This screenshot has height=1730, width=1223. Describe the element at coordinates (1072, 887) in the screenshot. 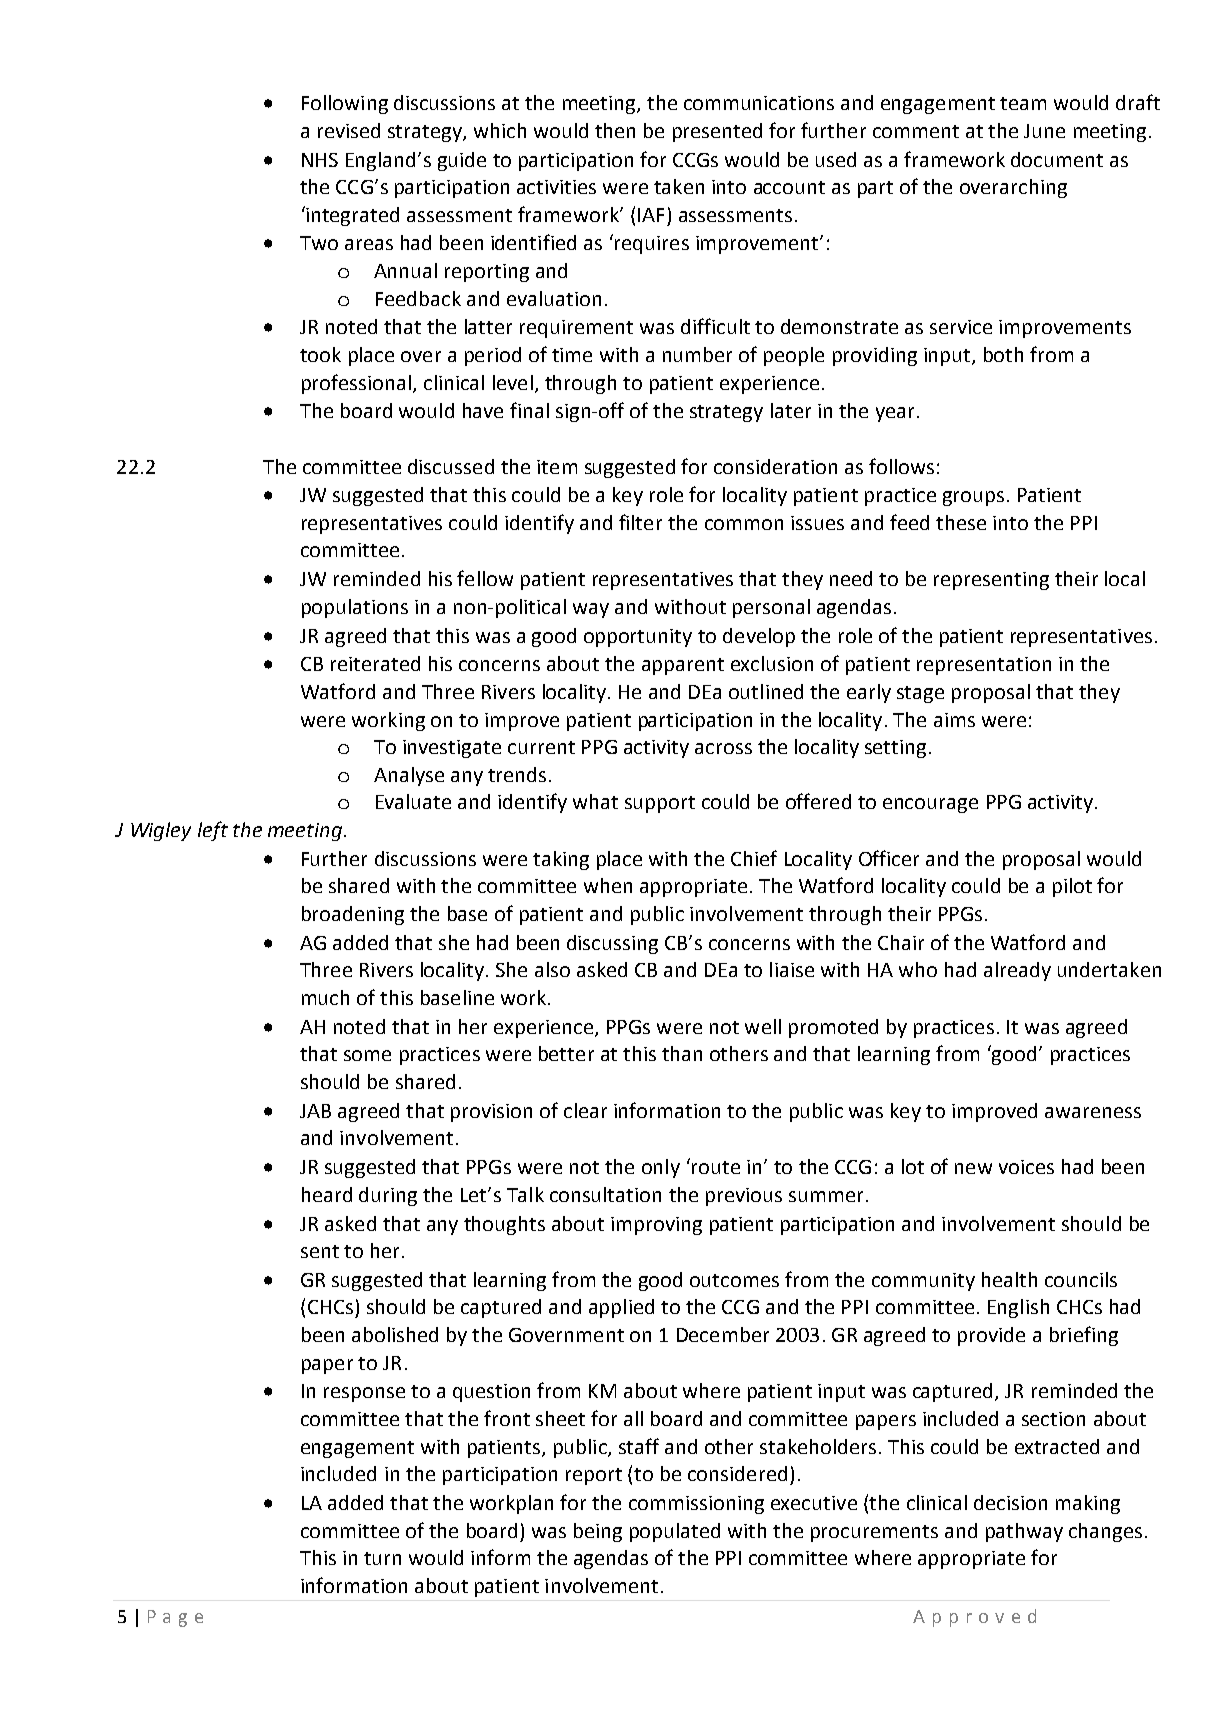

I see `pilot` at that location.
